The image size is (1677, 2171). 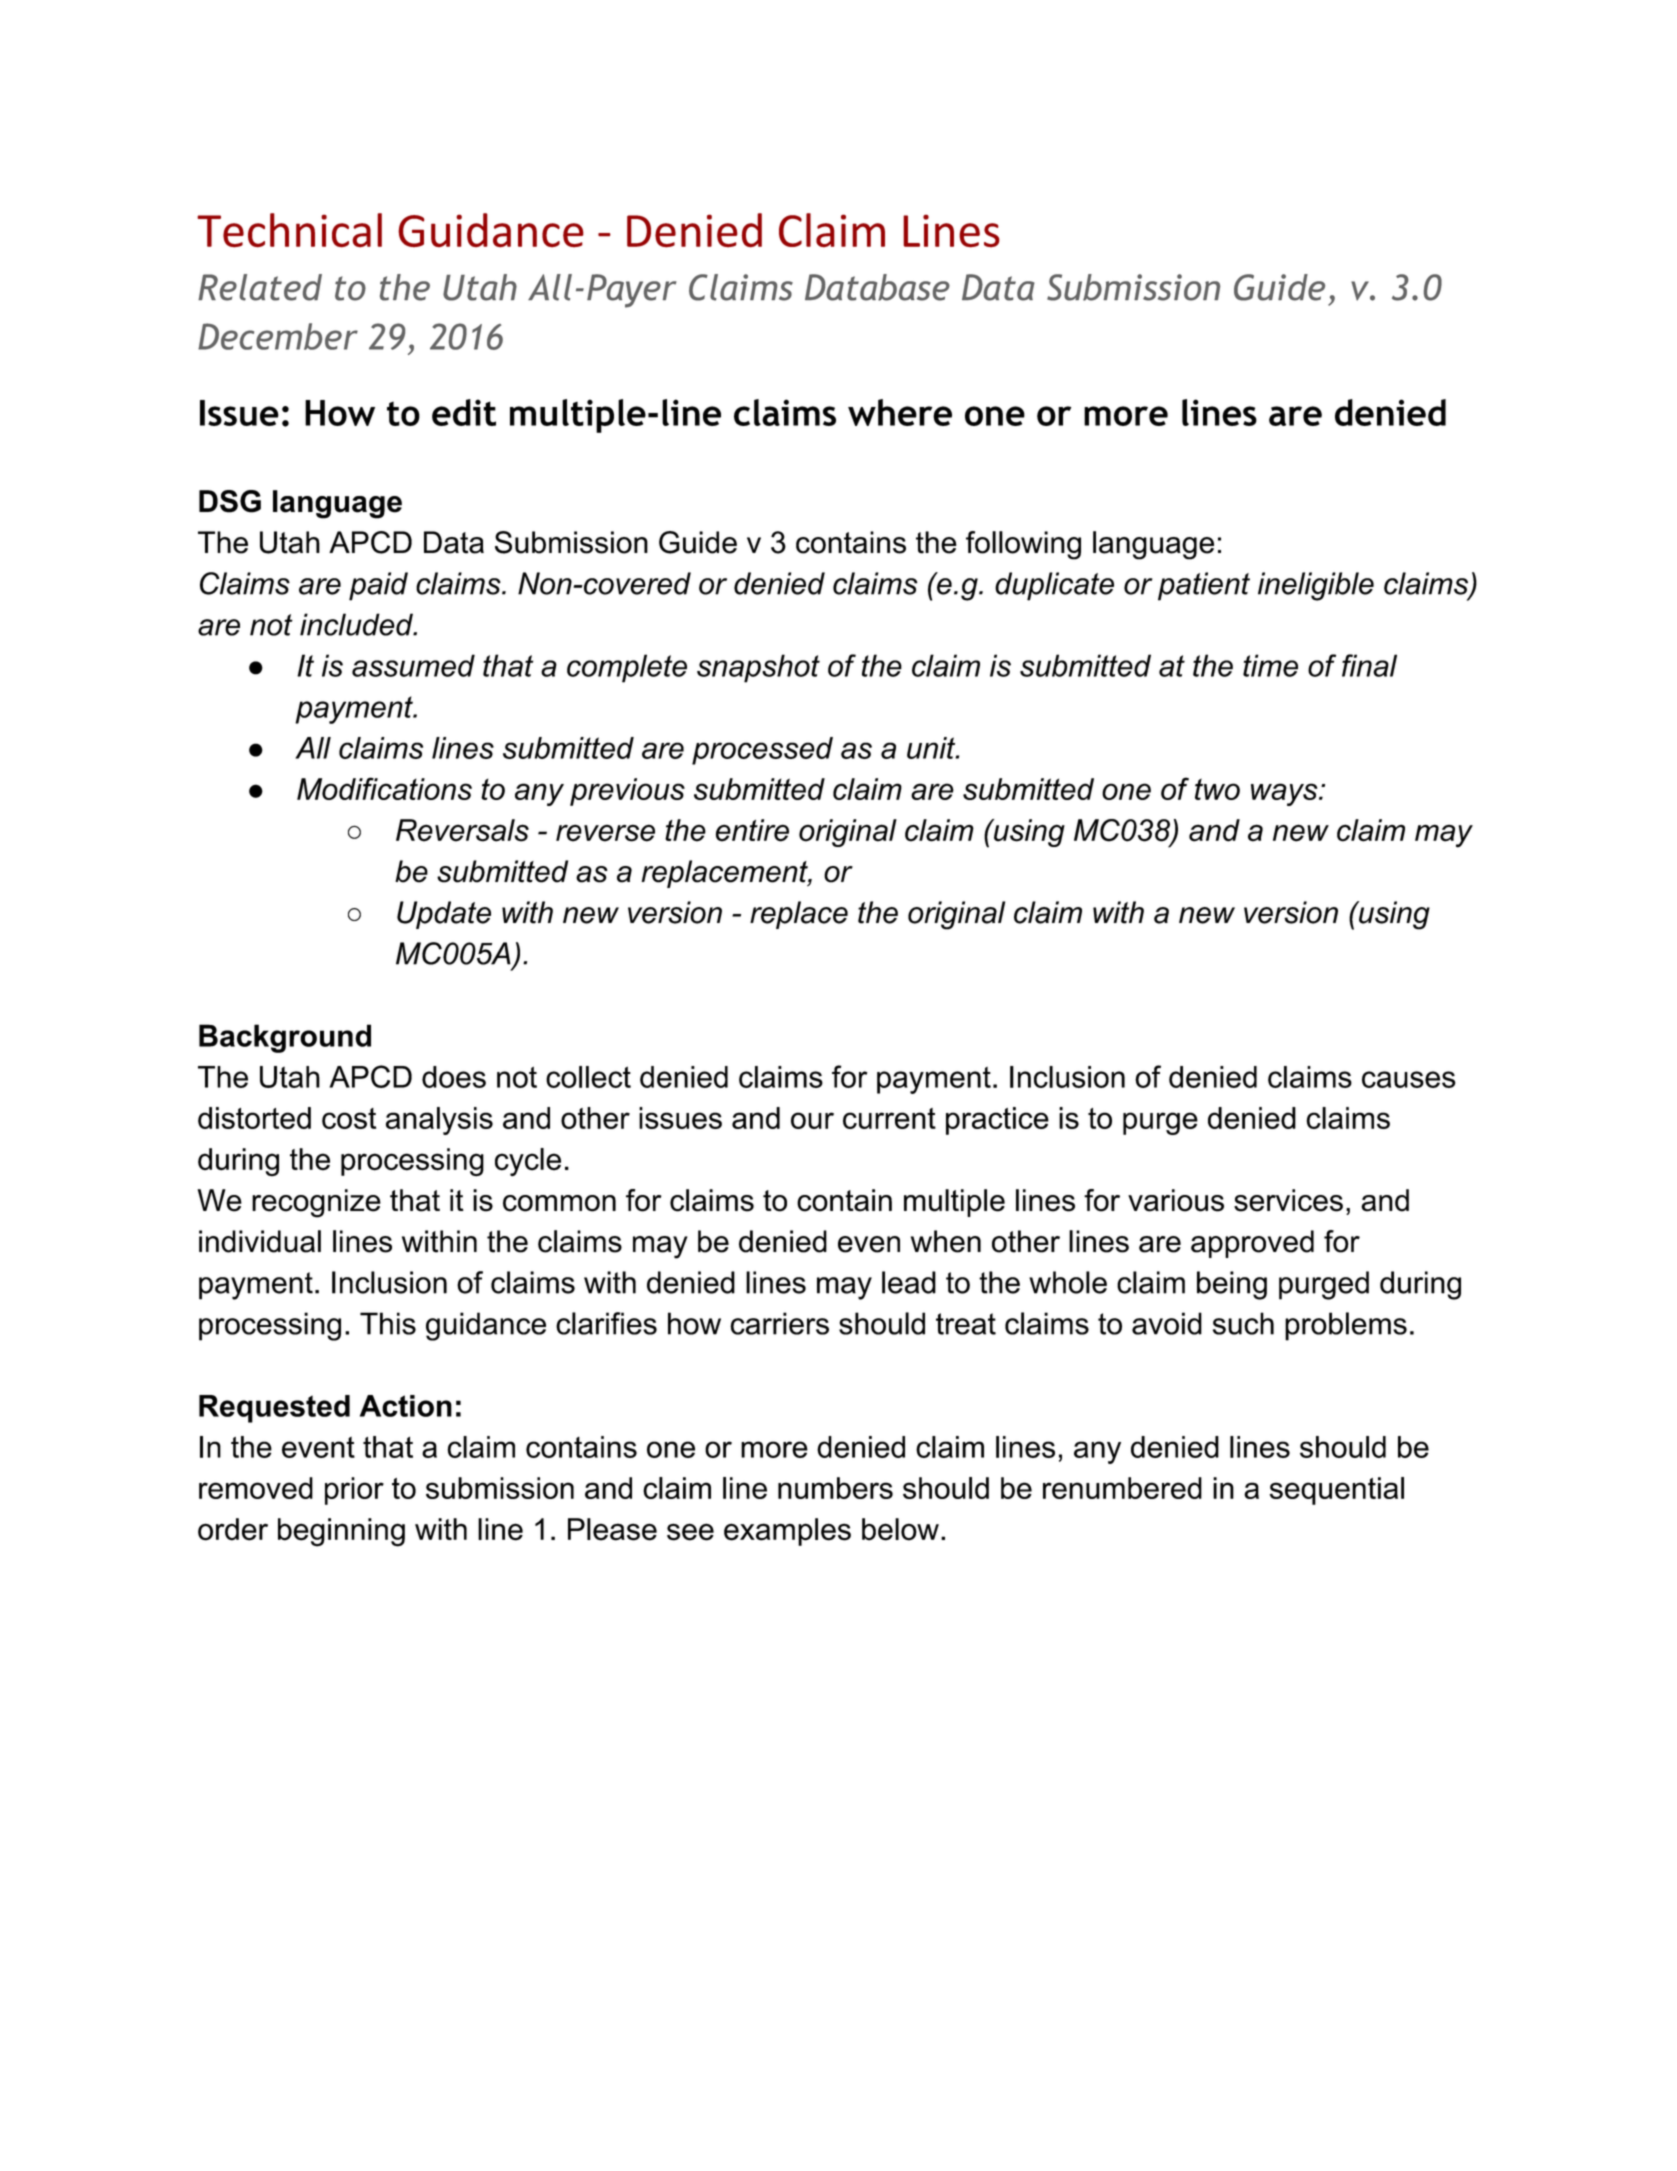 I want to click on sequential, so click(x=1336, y=1491).
